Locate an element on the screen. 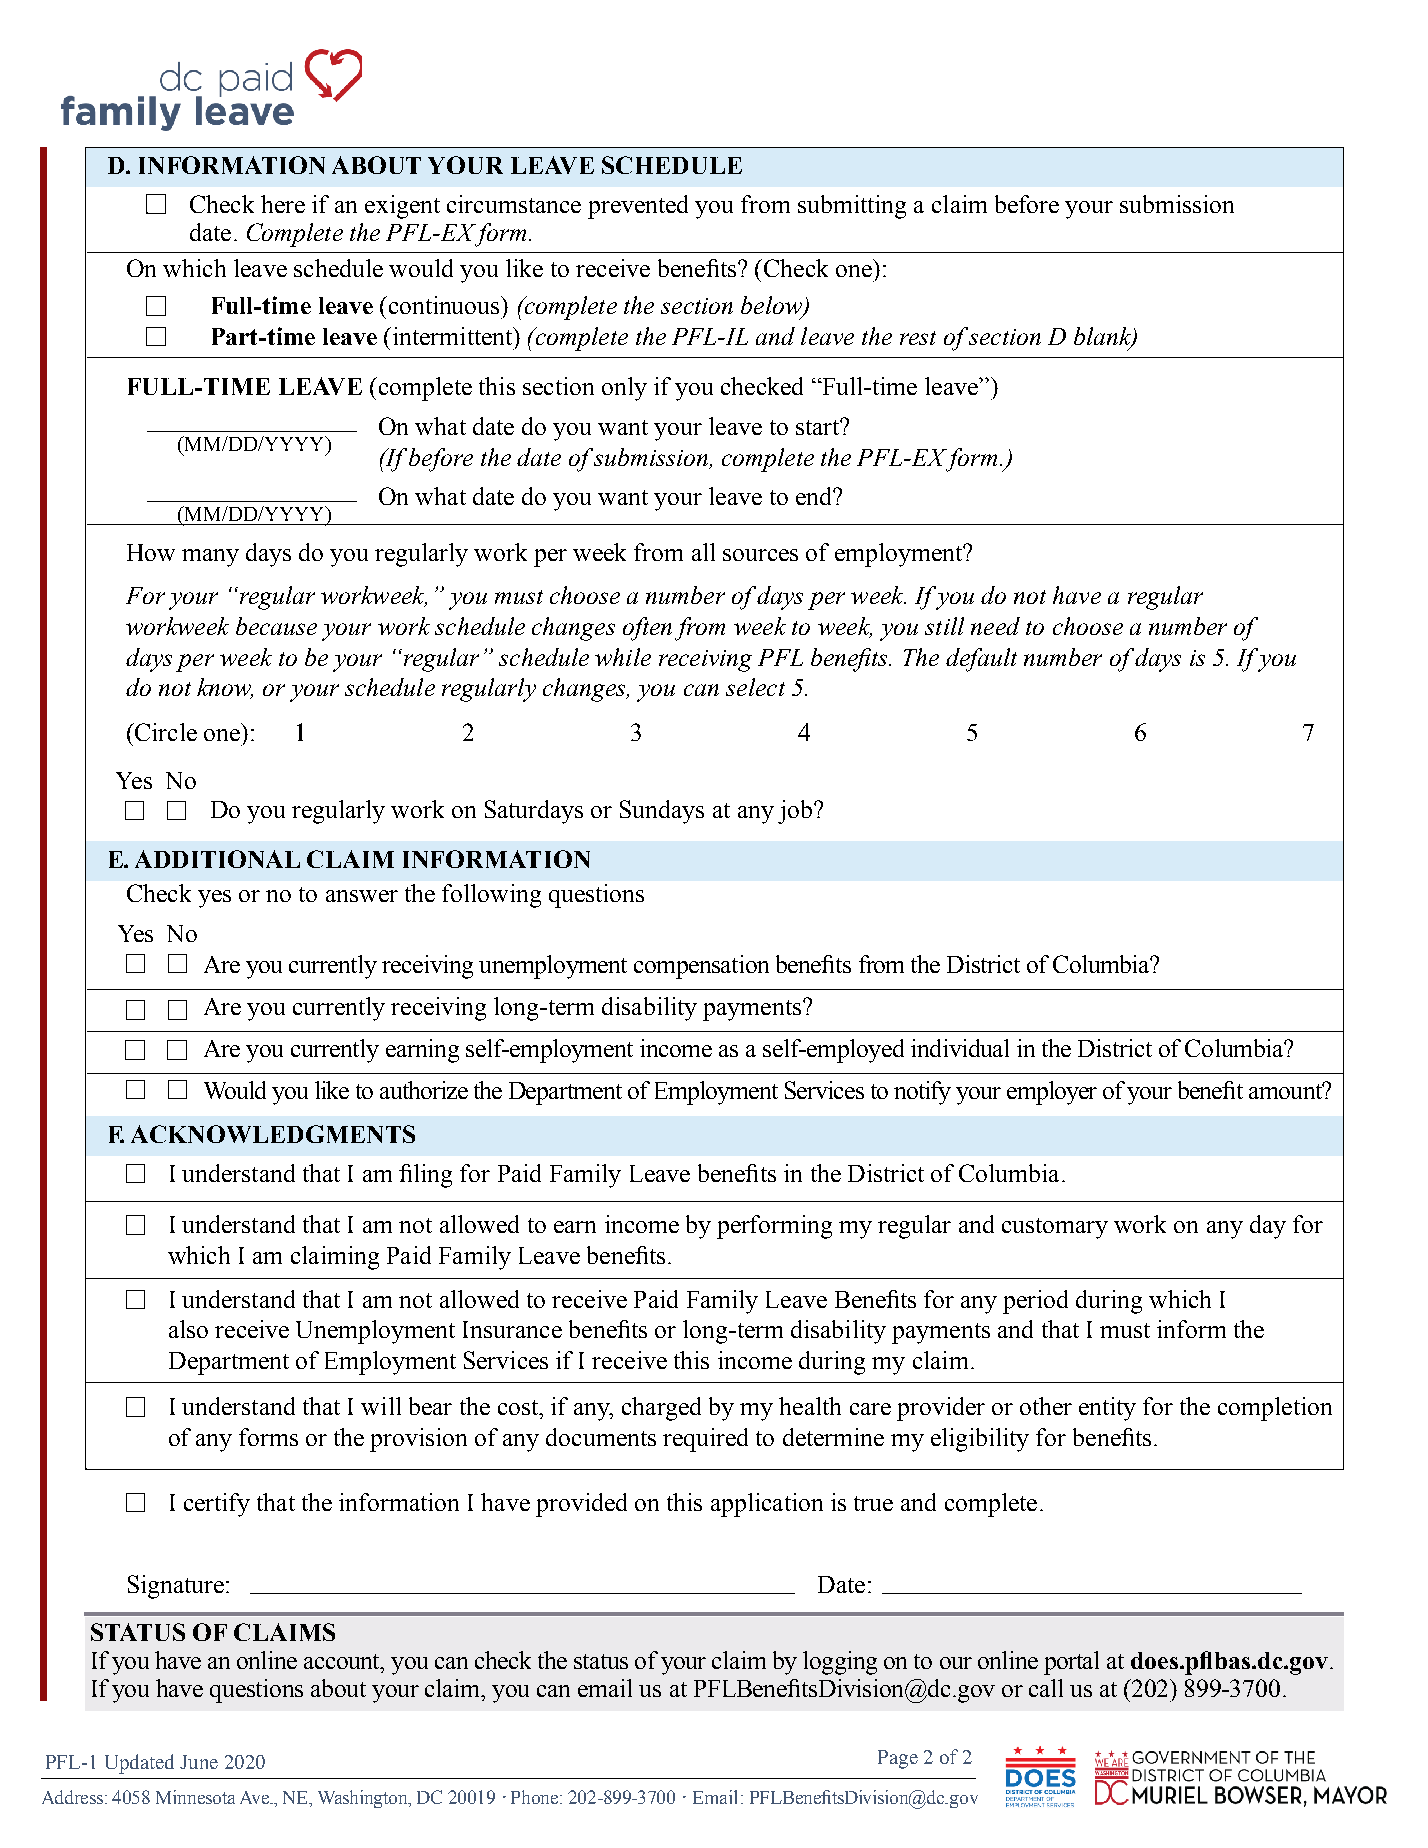 The image size is (1428, 1848). Phone is located at coordinates (536, 1797).
